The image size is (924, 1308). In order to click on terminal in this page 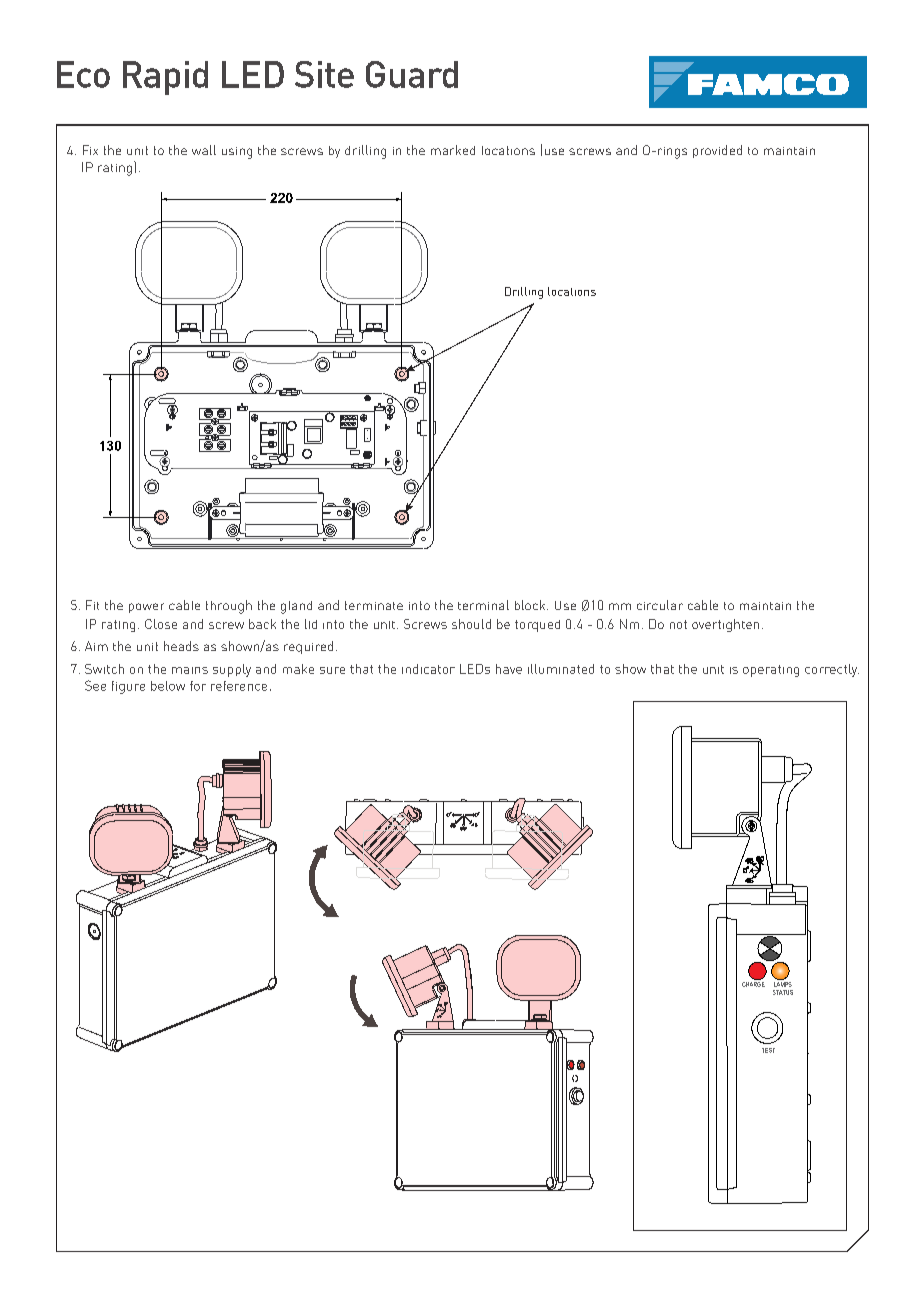, I will do `click(483, 605)`.
